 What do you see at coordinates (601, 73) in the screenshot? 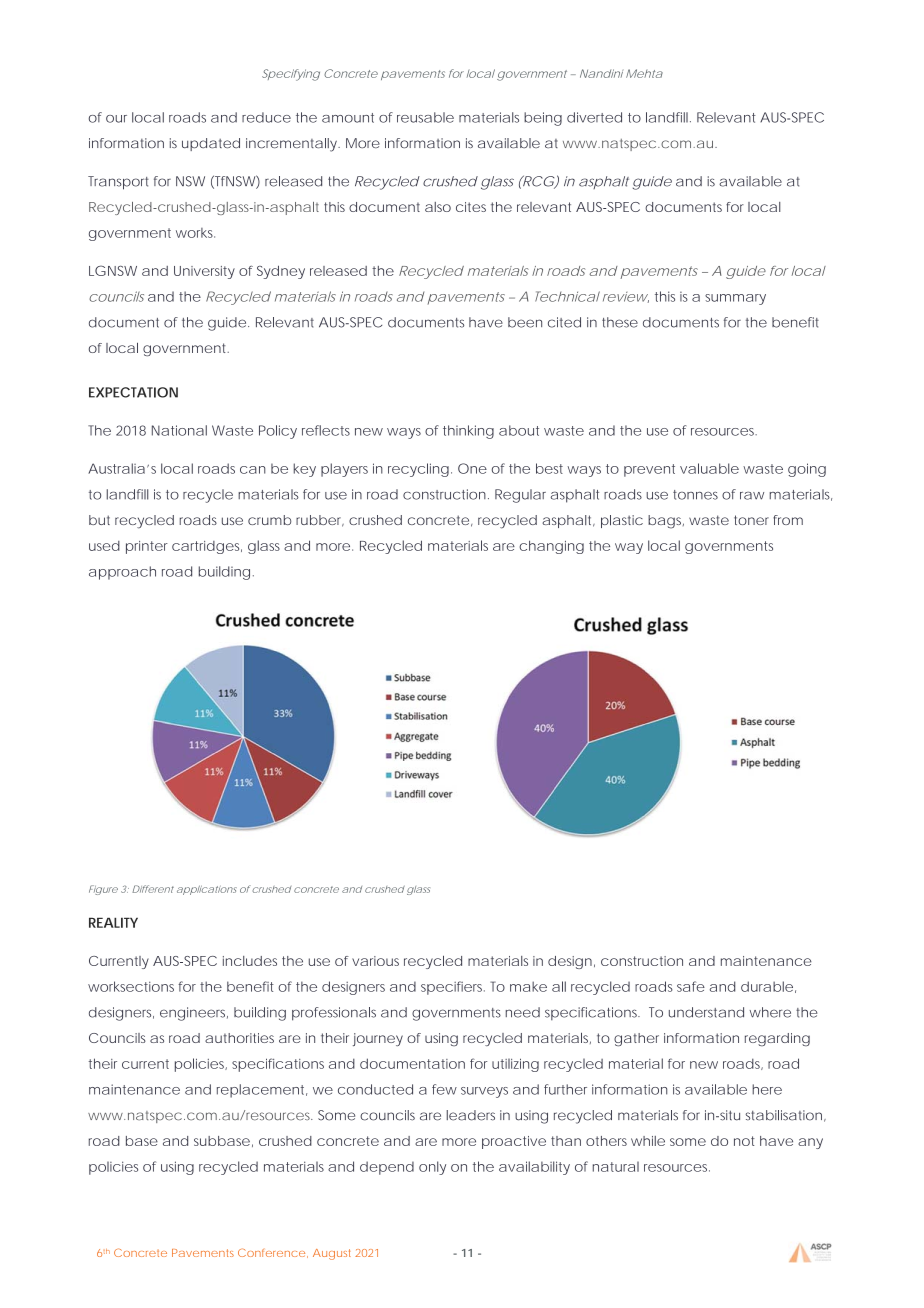
I see `Nandini` at bounding box center [601, 73].
